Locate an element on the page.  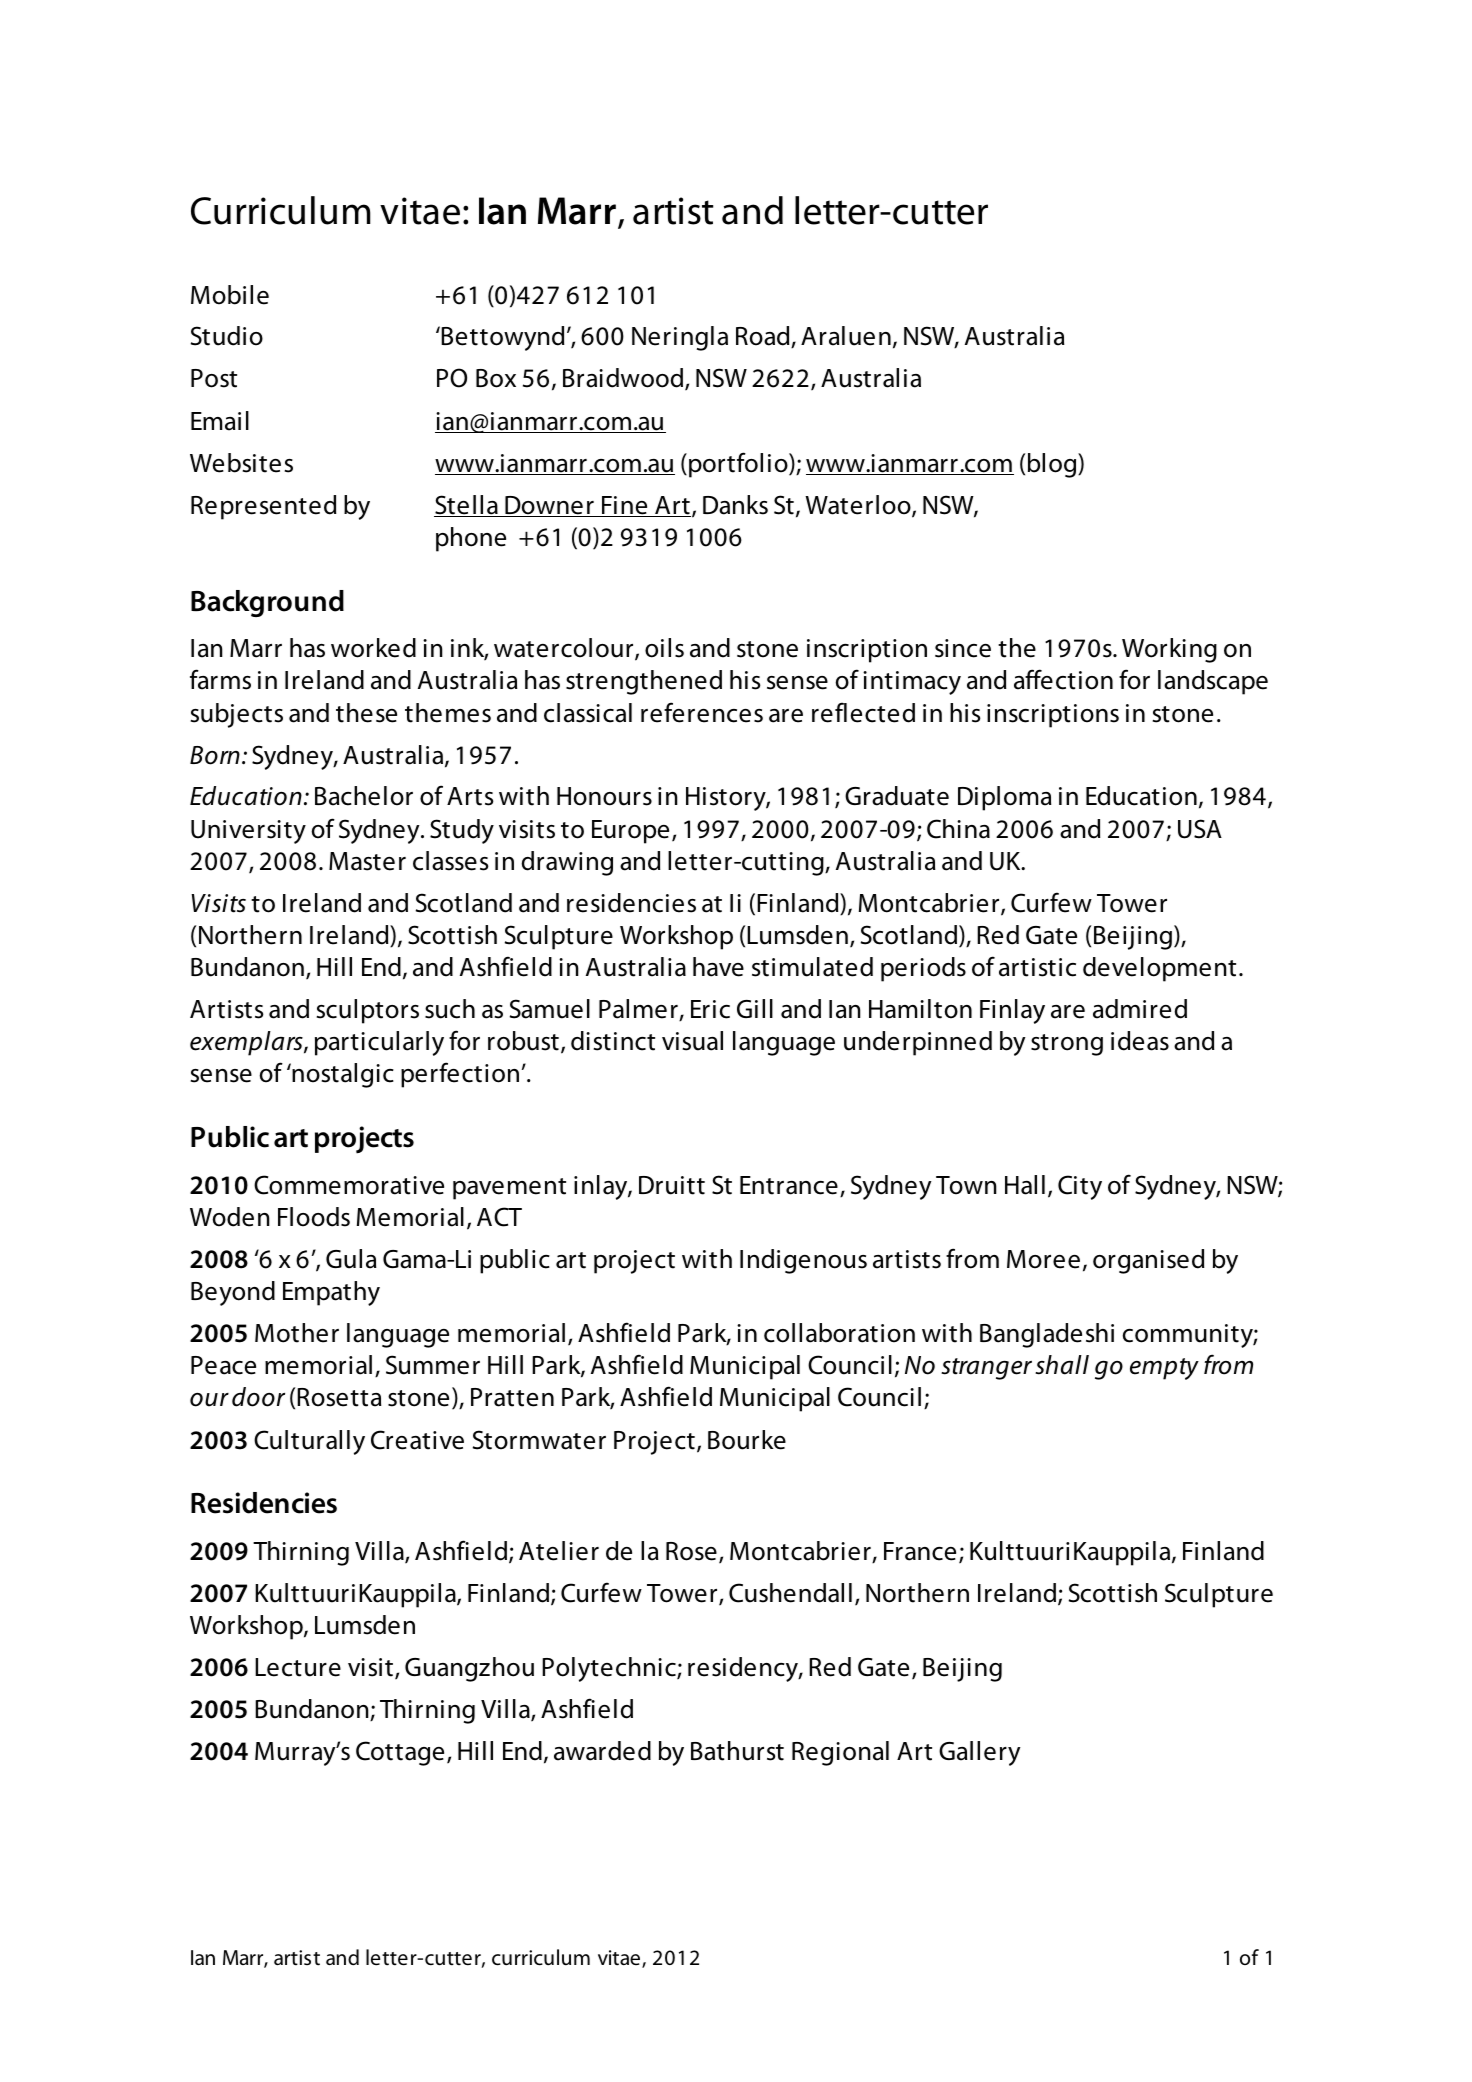
Lecture is located at coordinates (298, 1667).
